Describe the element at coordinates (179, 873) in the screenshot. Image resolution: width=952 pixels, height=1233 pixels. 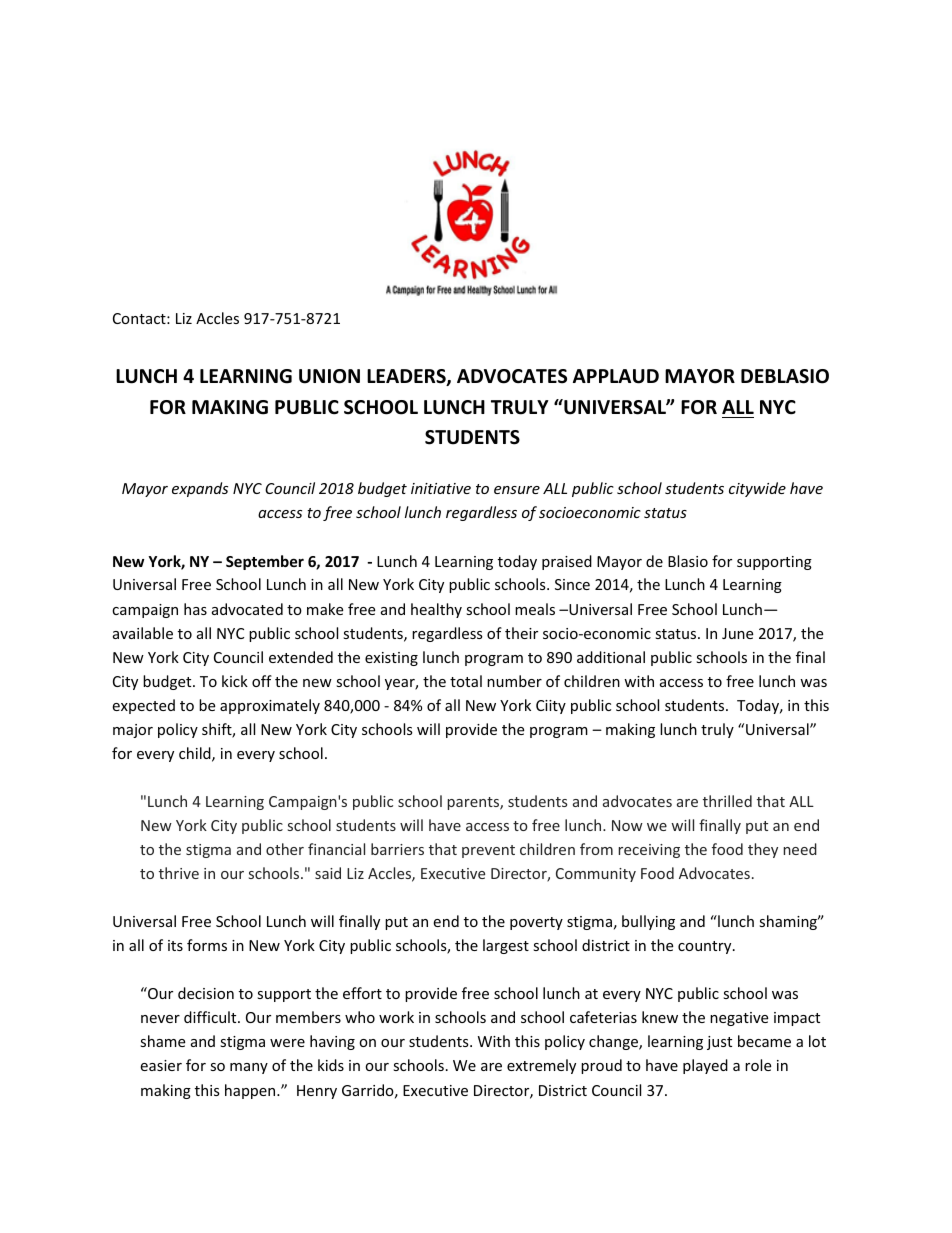
I see `thrive` at that location.
